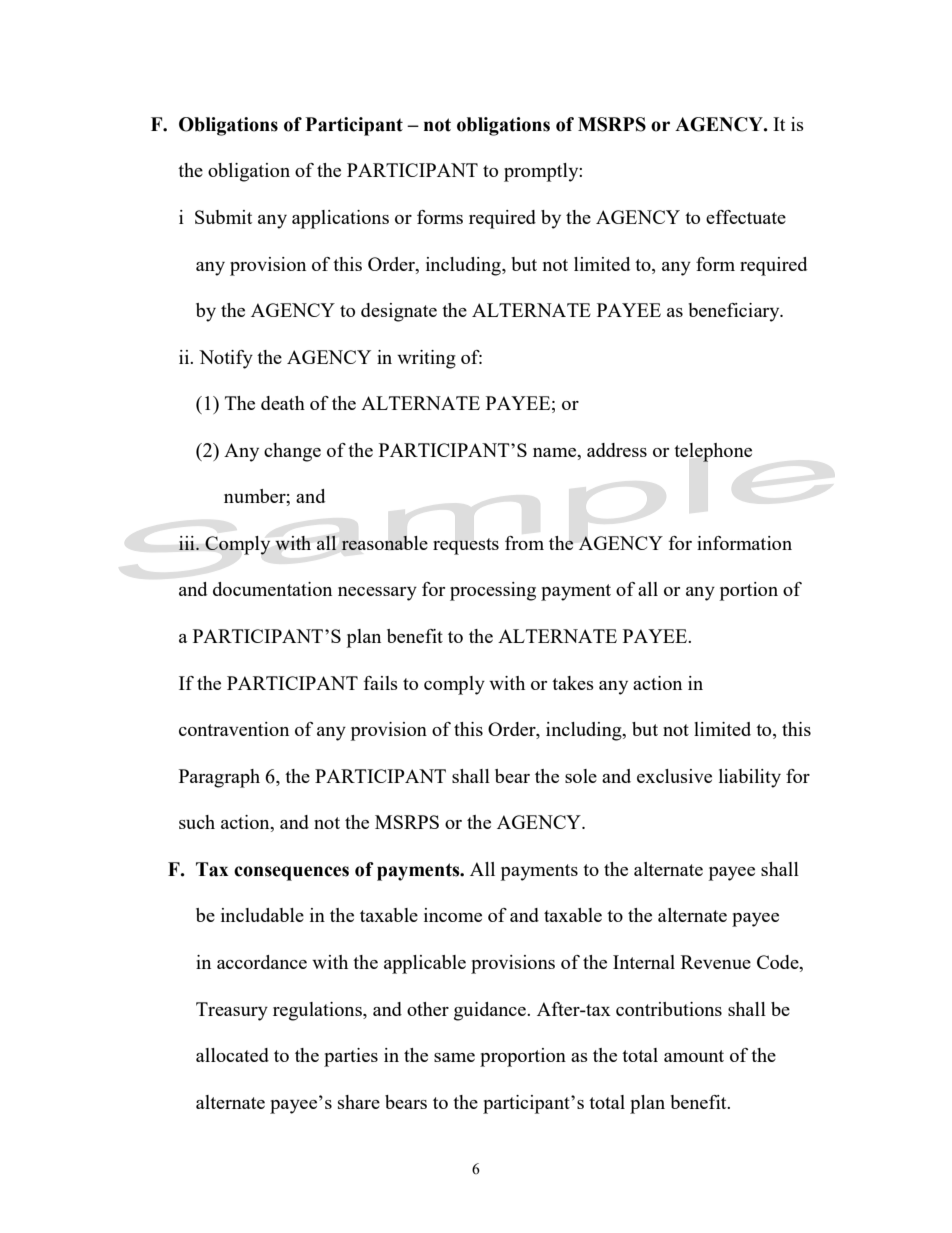  Describe the element at coordinates (234, 729) in the page. I see `contravention` at that location.
